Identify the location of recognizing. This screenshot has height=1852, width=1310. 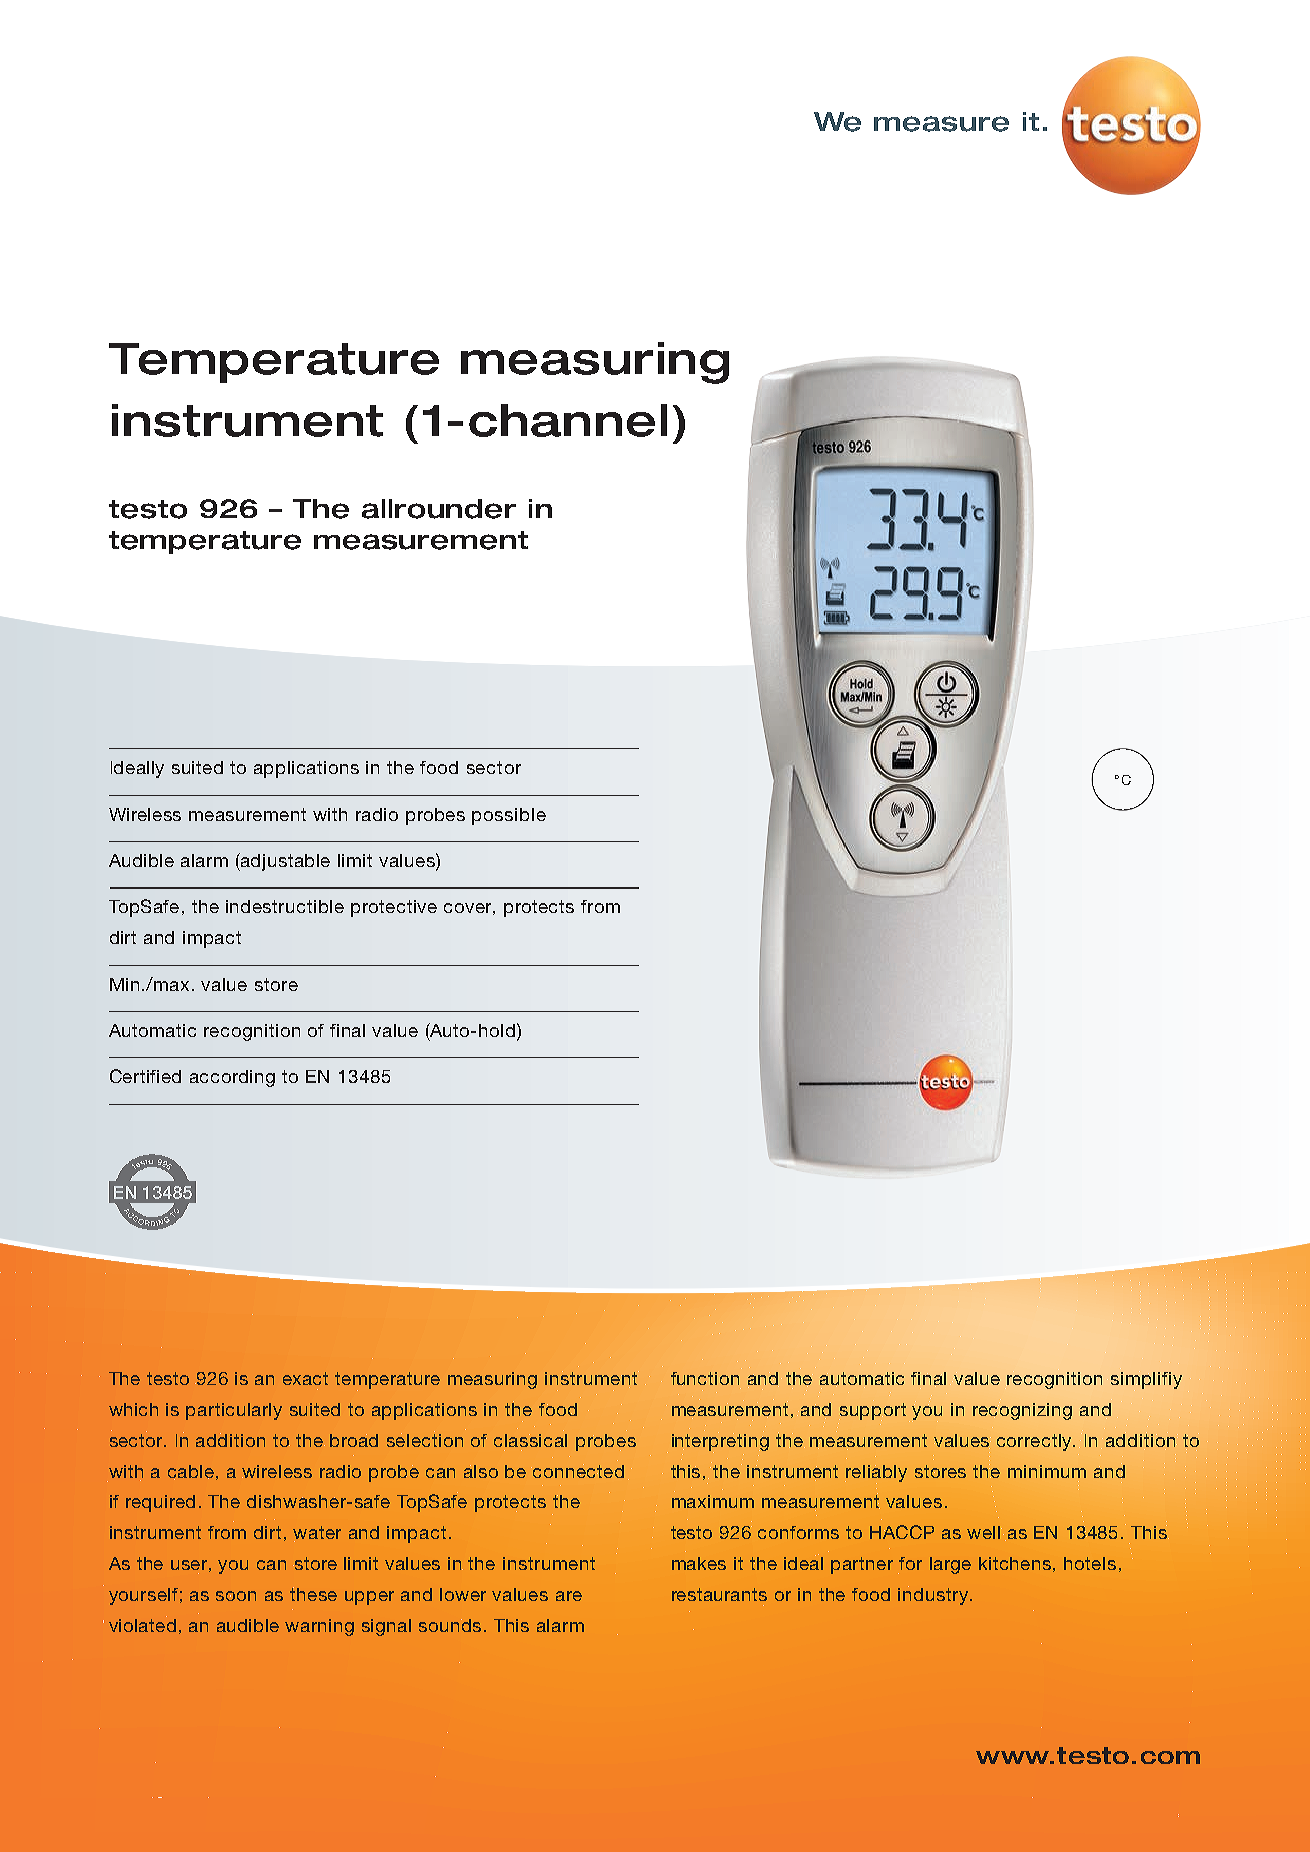
(1022, 1411).
